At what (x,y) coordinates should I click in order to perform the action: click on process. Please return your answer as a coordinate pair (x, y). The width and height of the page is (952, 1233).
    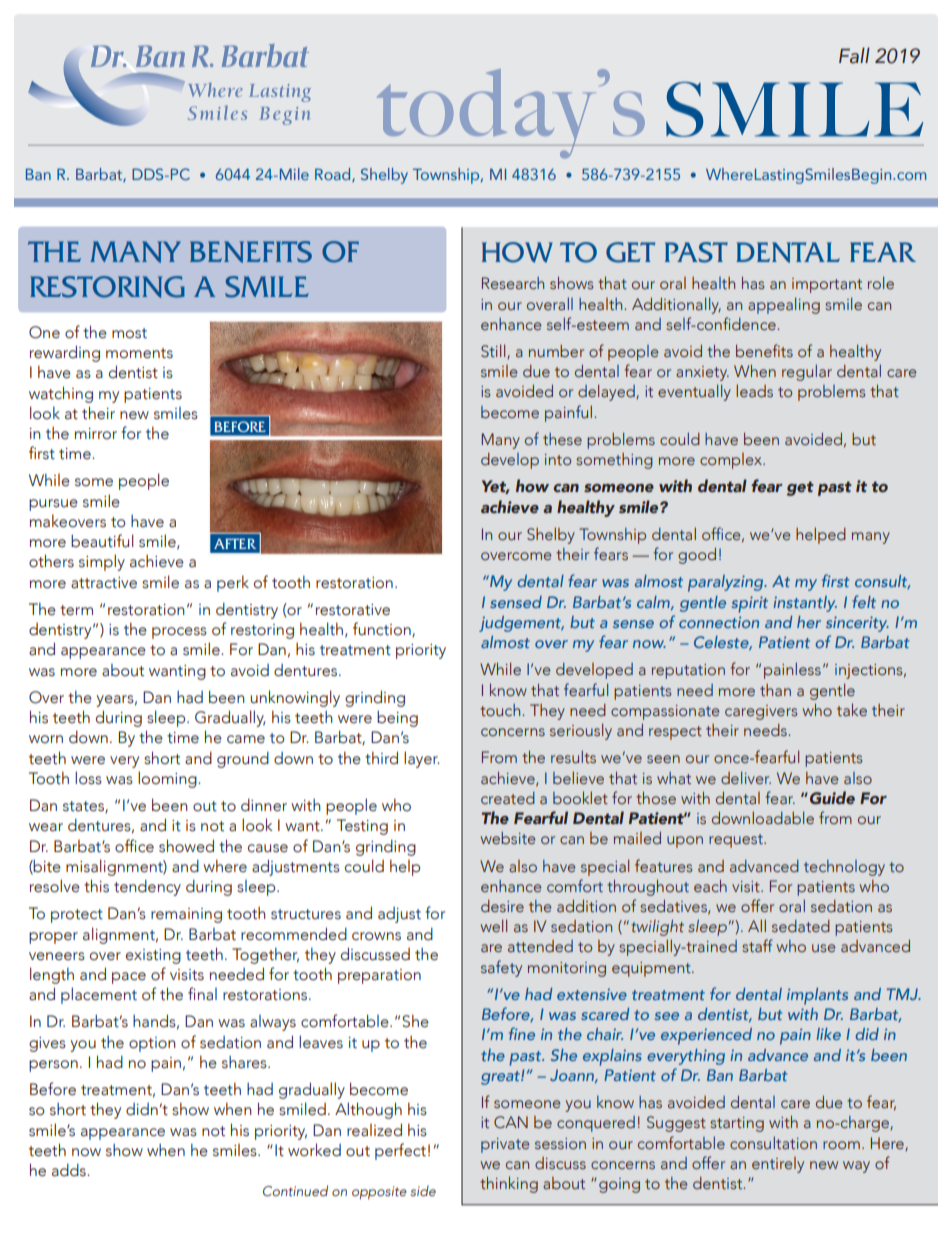
    Looking at the image, I should click on (179, 633).
